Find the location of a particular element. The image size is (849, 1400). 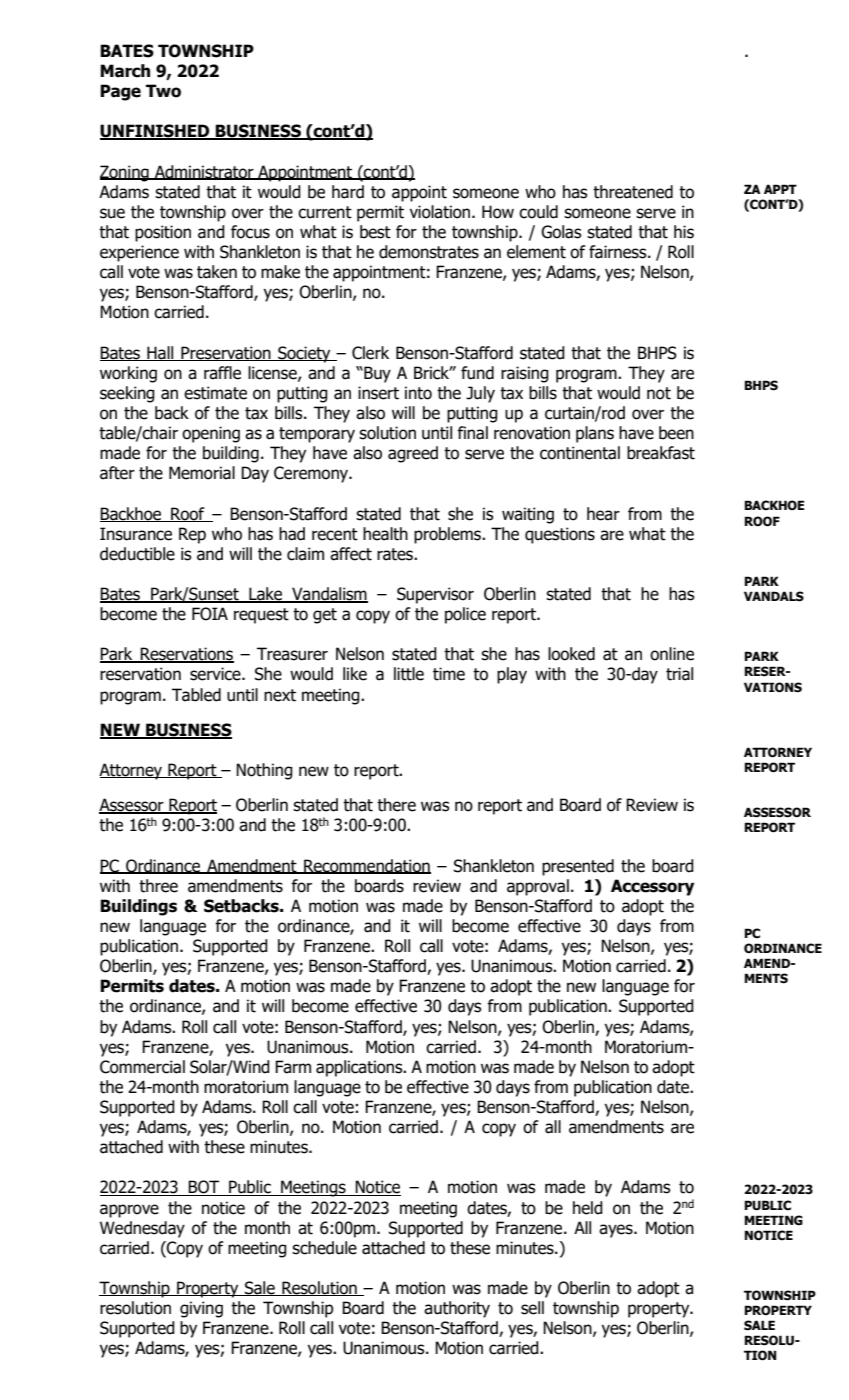

Two is located at coordinates (163, 91).
